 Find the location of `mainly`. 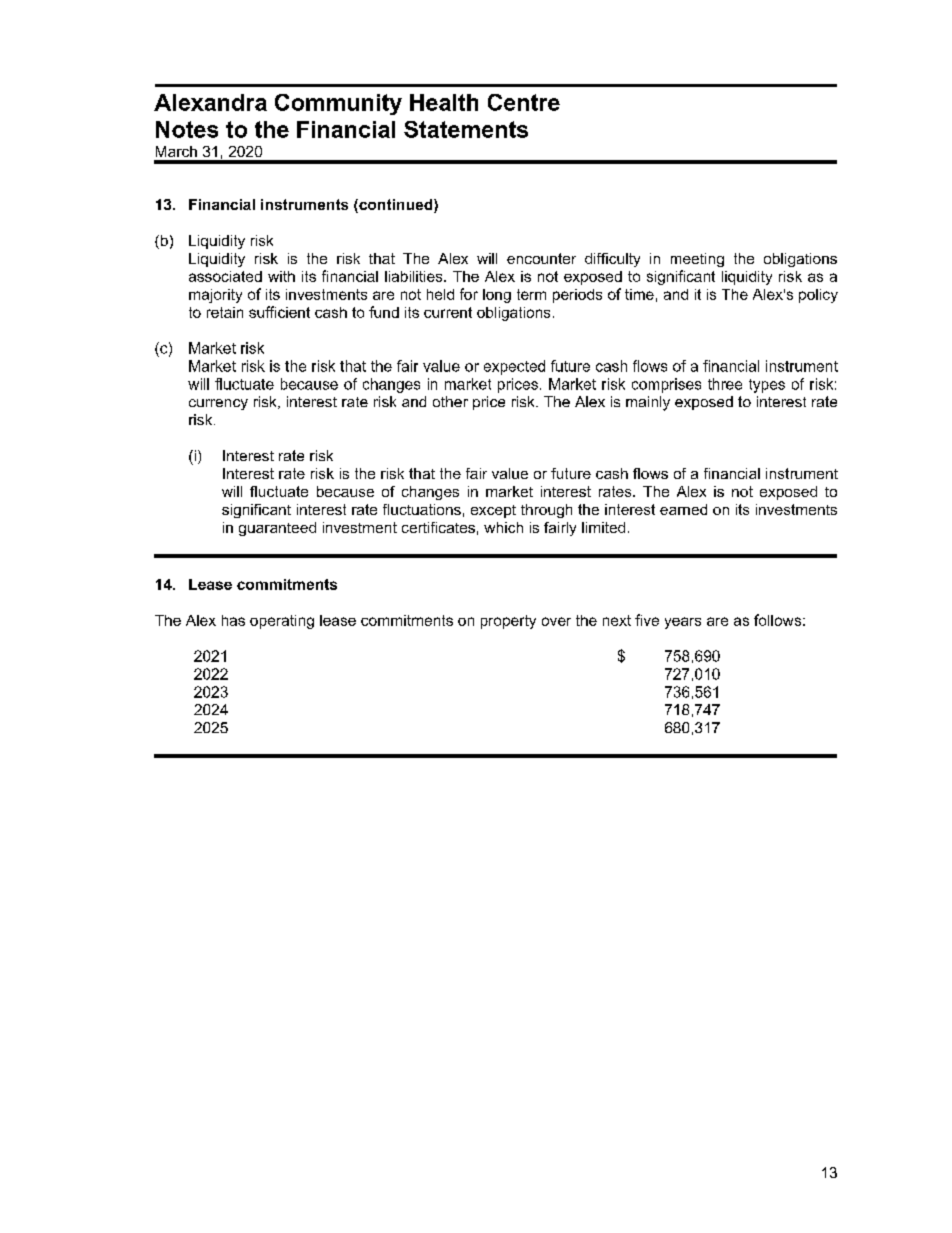

mainly is located at coordinates (648, 403).
